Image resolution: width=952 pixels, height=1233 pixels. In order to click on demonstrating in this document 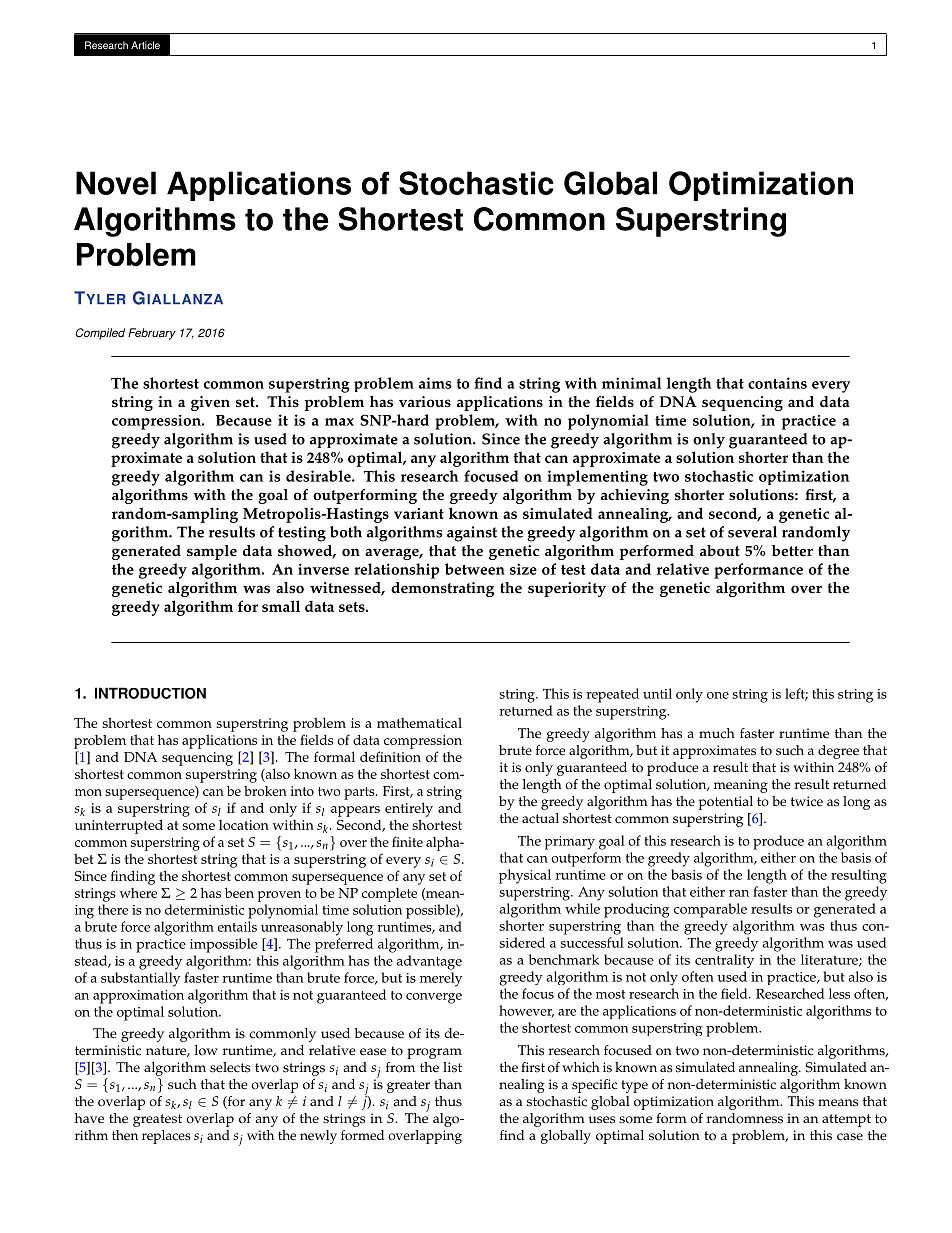, I will do `click(442, 589)`.
